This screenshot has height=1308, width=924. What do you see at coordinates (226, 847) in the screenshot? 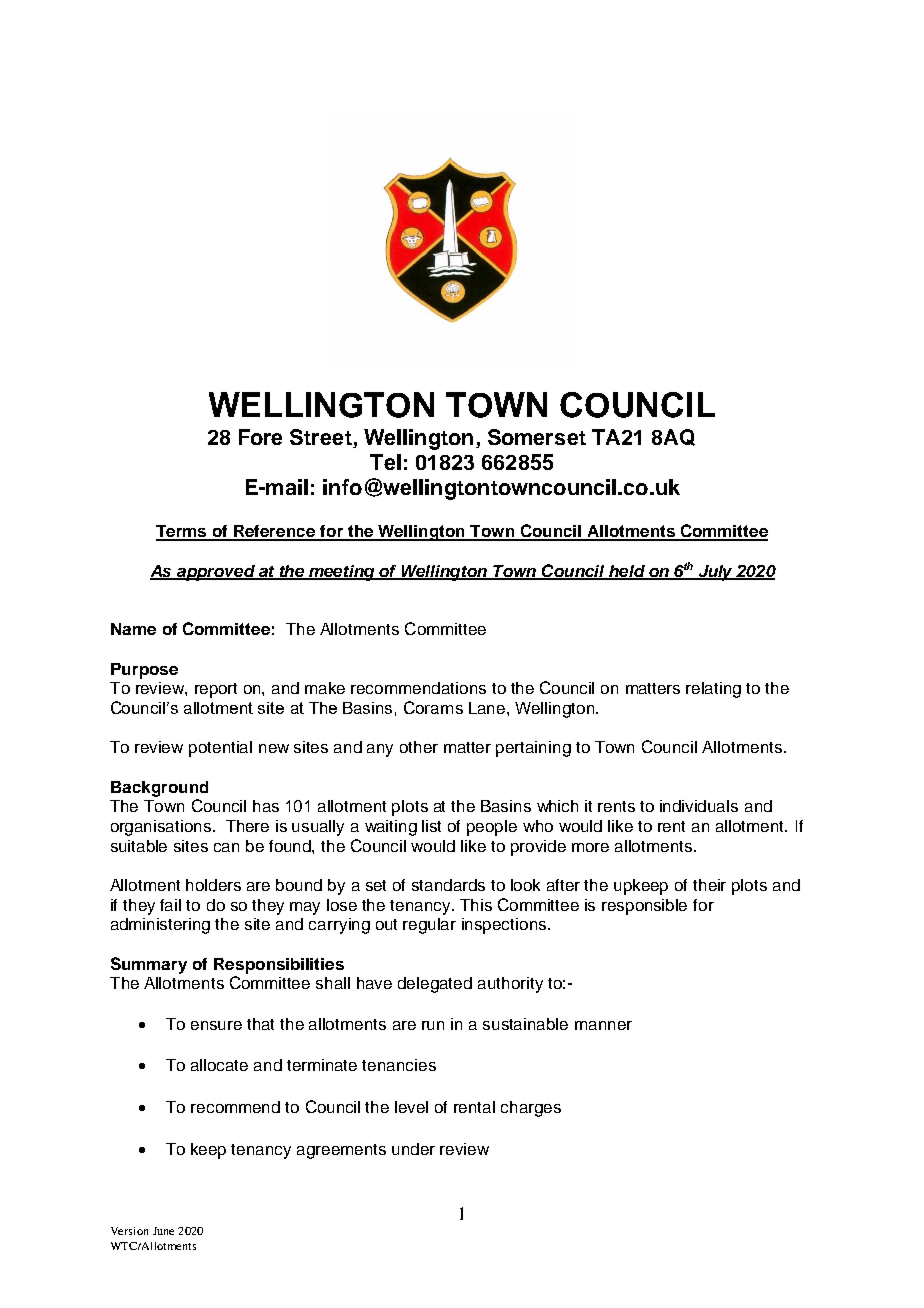
I see `can` at bounding box center [226, 847].
